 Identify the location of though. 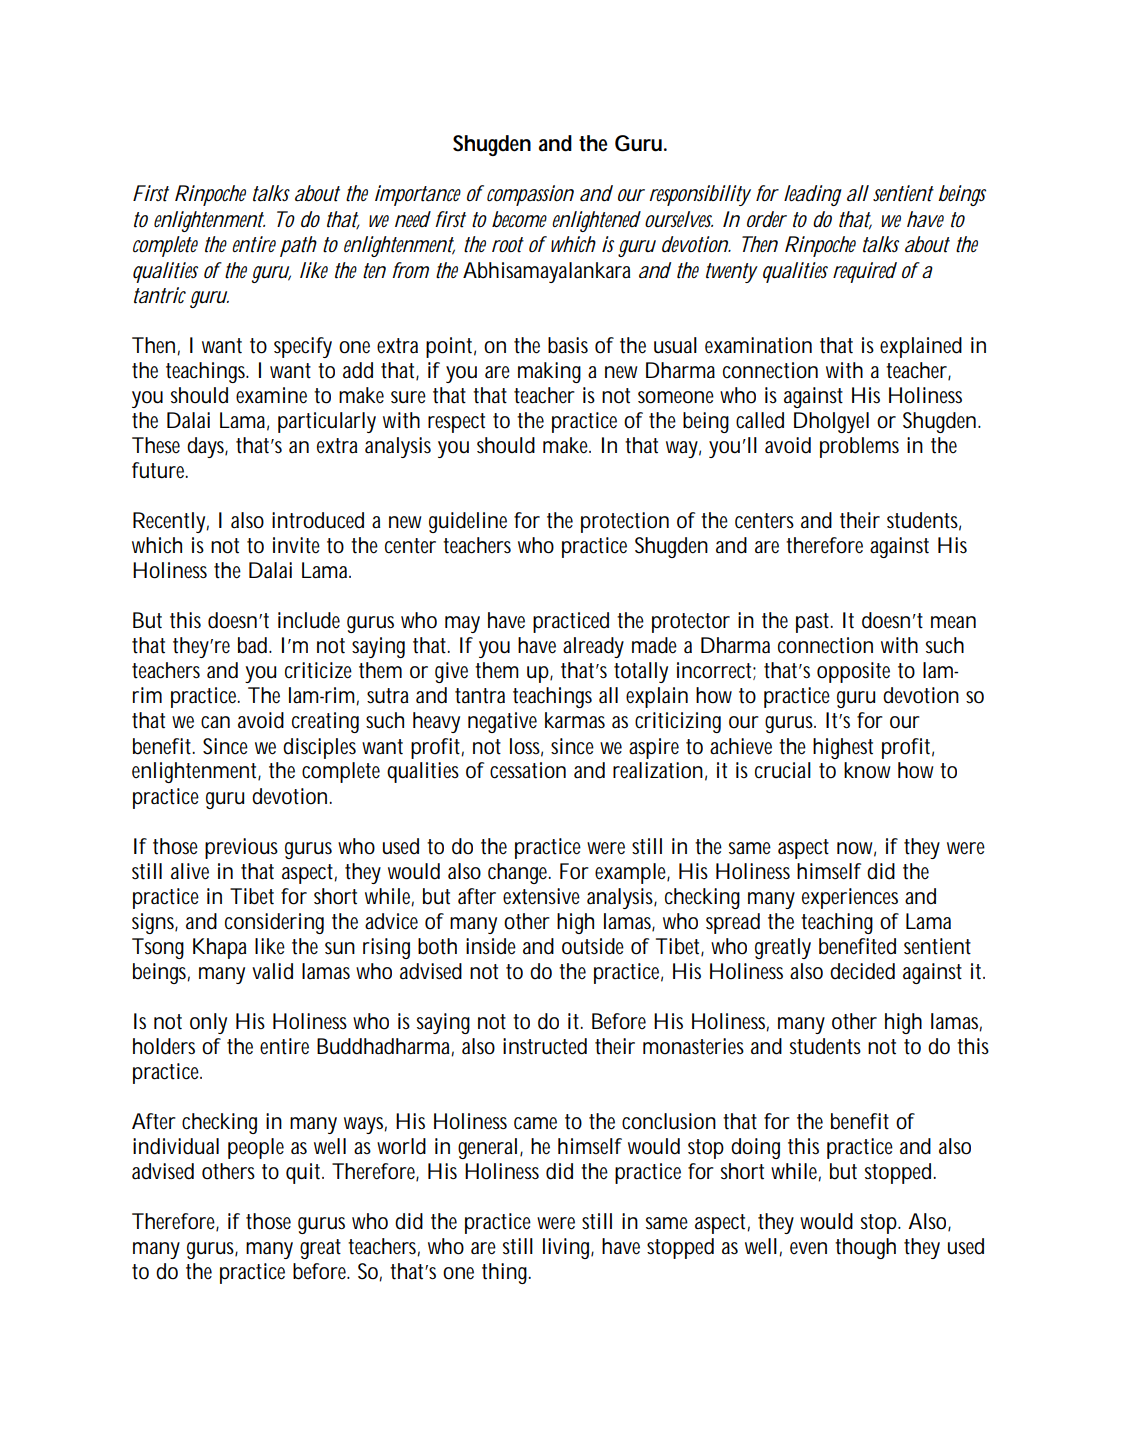
(865, 1248).
